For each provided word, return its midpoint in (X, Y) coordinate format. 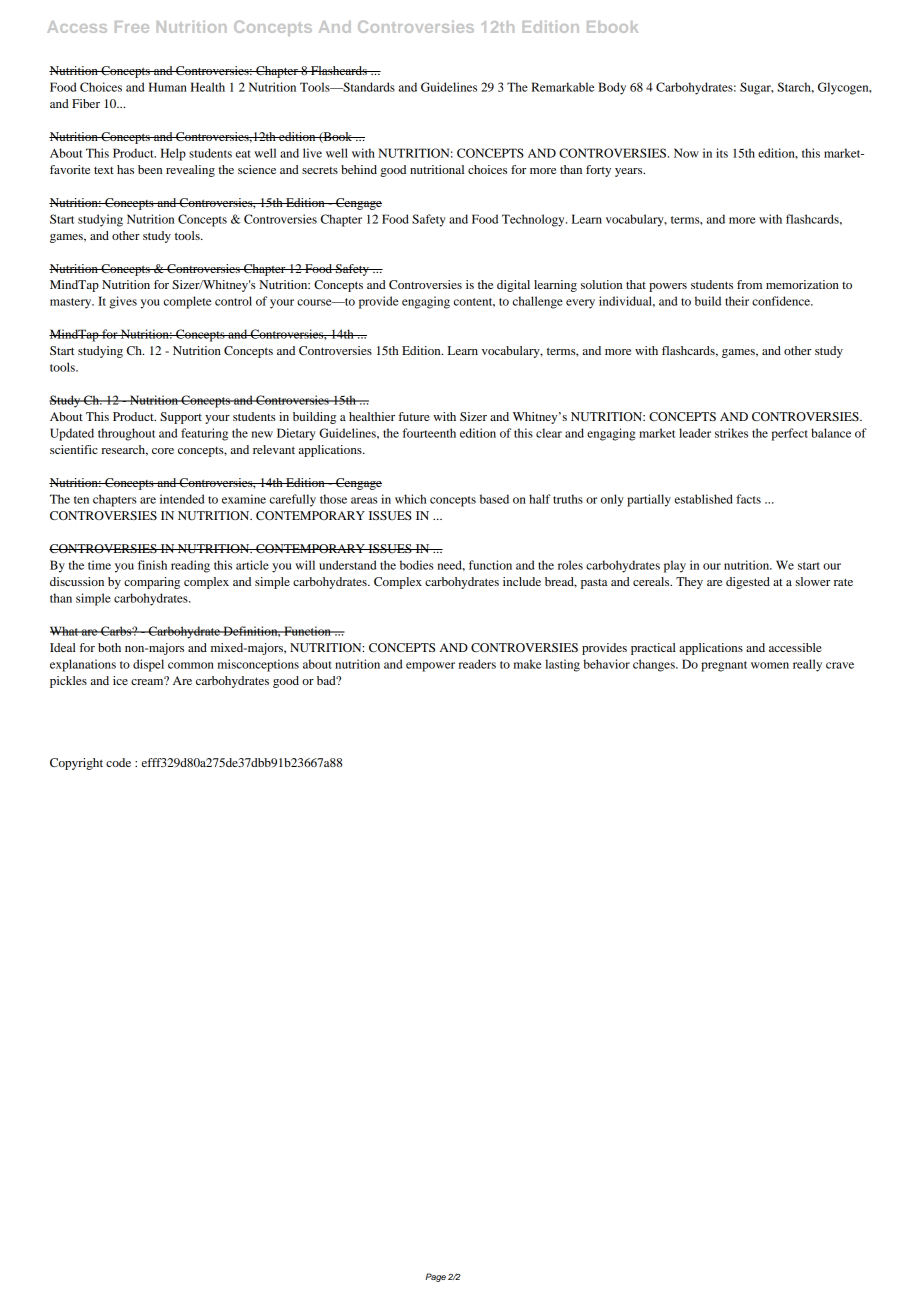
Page (436, 1277)
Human (168, 87)
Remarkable (562, 87)
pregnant (724, 666)
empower (430, 667)
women (770, 665)
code (118, 762)
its (722, 153)
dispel (148, 665)
